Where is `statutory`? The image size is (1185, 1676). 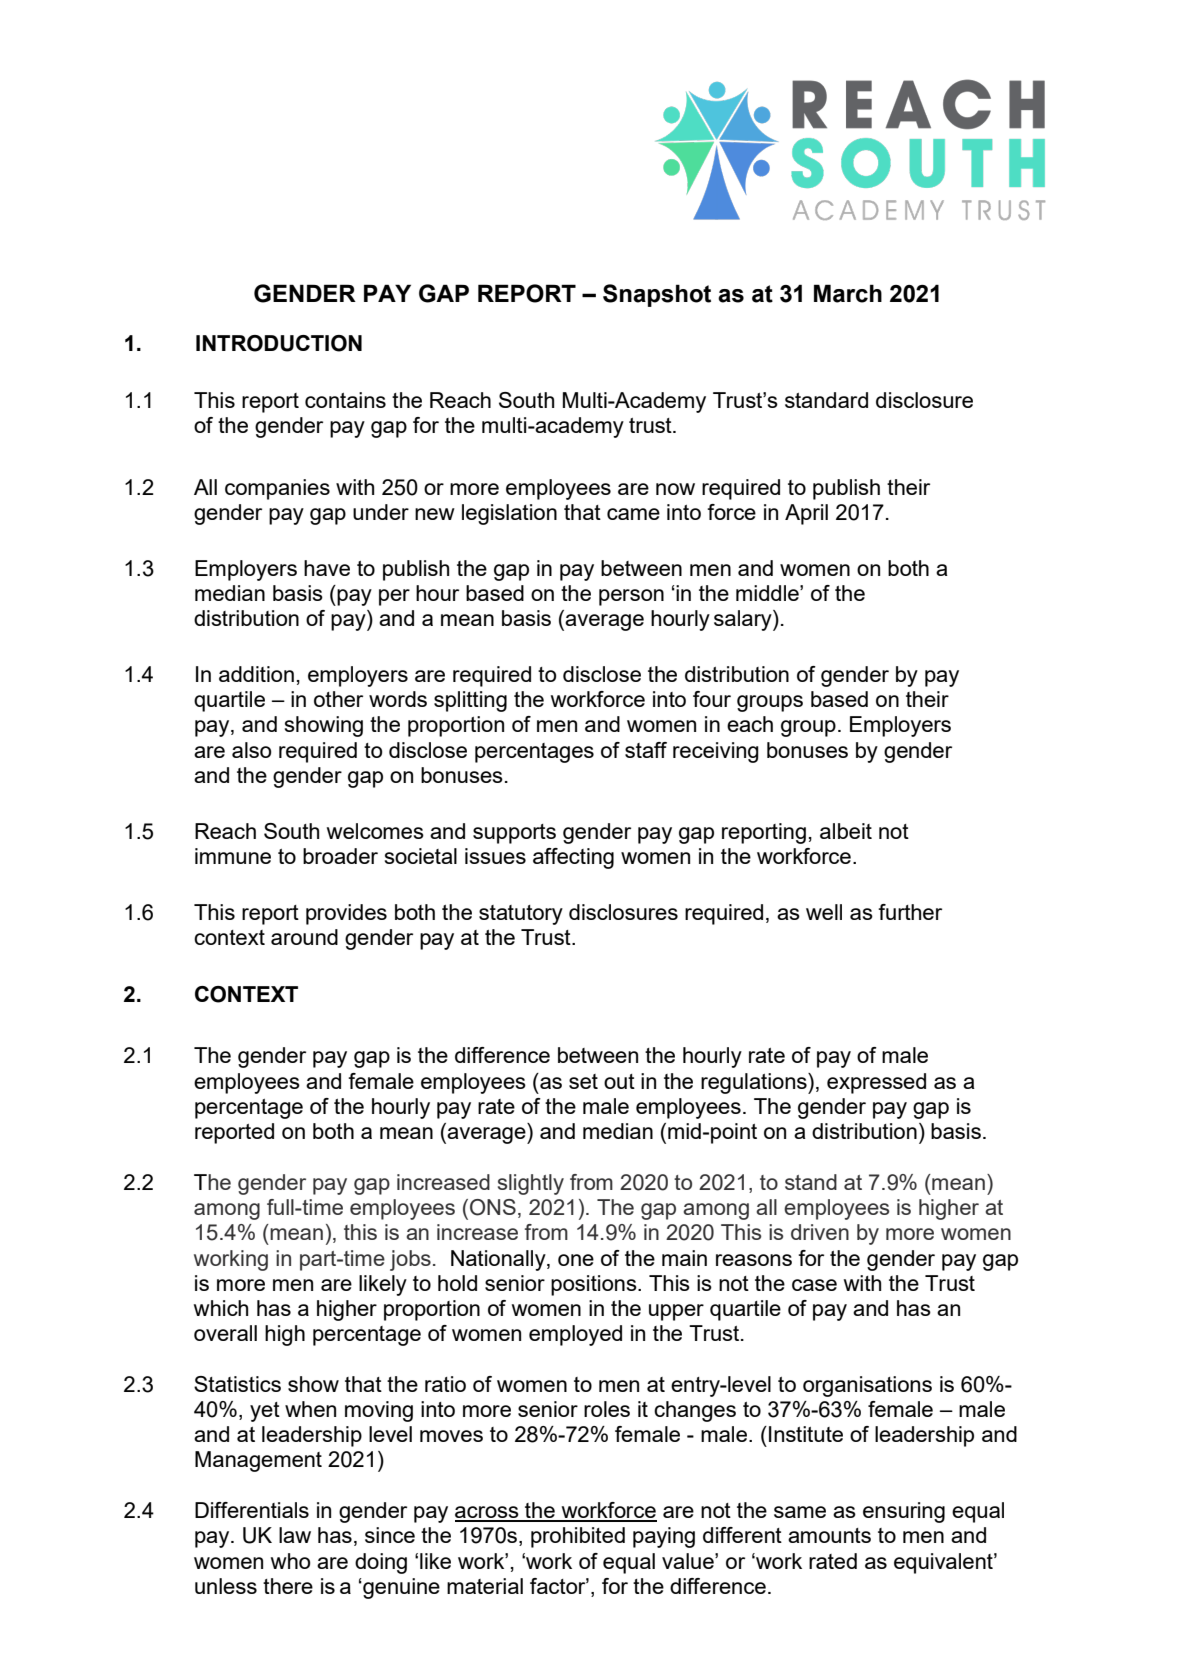 statutory is located at coordinates (521, 915).
